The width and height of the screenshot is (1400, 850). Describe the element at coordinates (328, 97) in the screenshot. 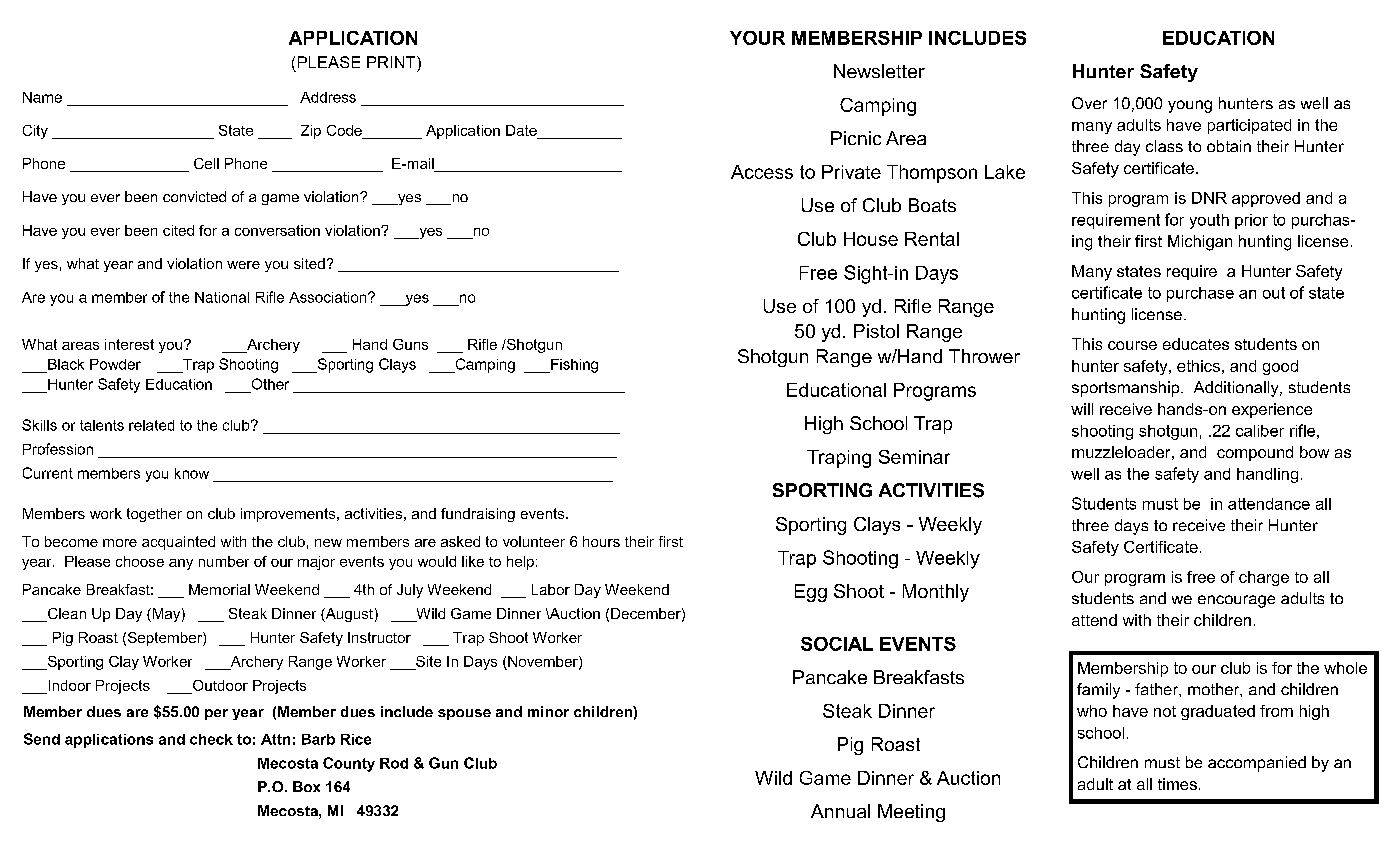

I see `Address` at that location.
